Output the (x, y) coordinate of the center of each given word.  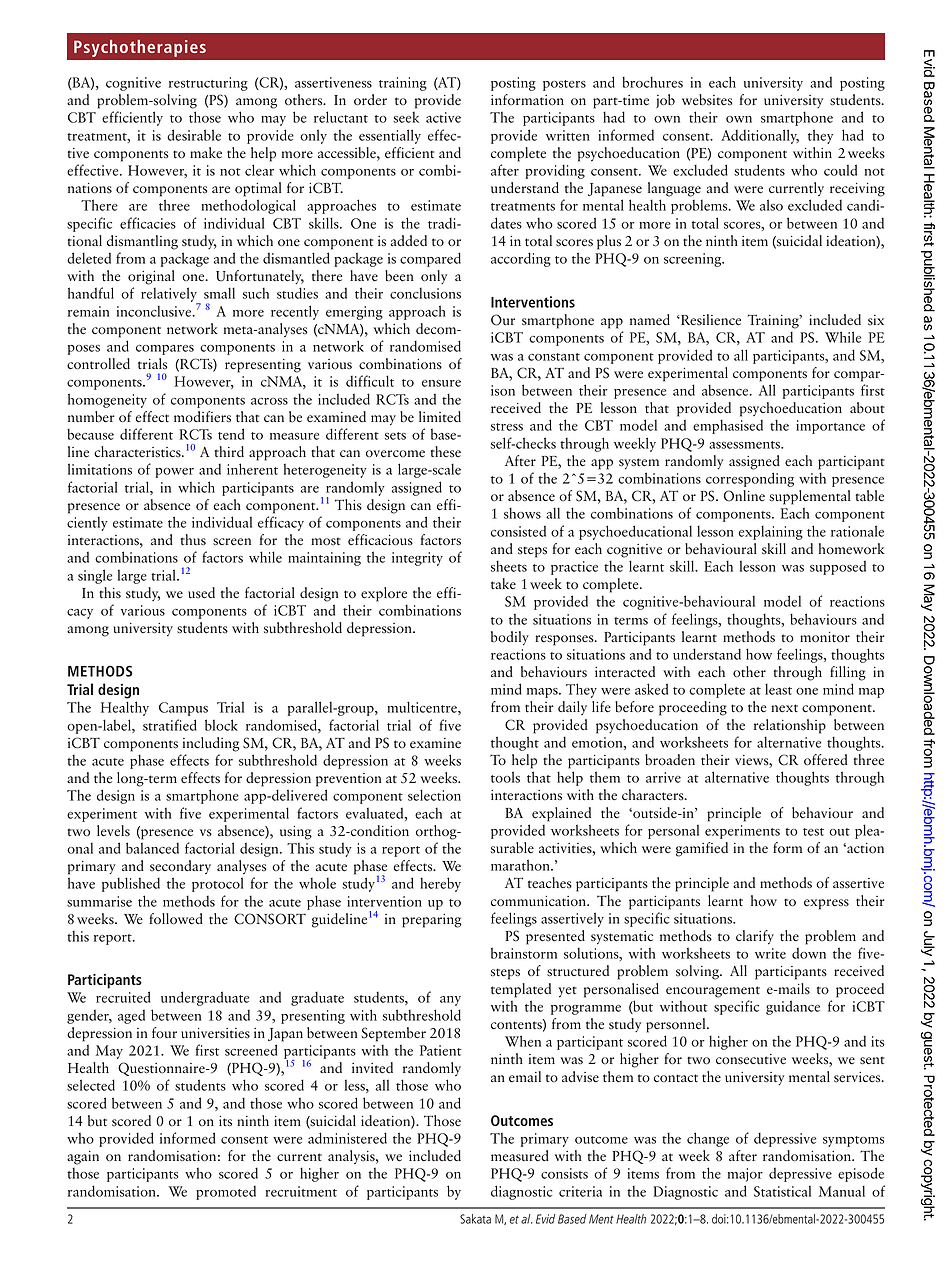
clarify (755, 937)
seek (406, 117)
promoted (226, 1192)
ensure (441, 383)
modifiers (202, 417)
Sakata (475, 1219)
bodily (510, 638)
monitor (825, 637)
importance (830, 427)
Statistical (782, 1191)
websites (707, 100)
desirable (194, 135)
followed (176, 919)
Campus (183, 709)
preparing (432, 921)
